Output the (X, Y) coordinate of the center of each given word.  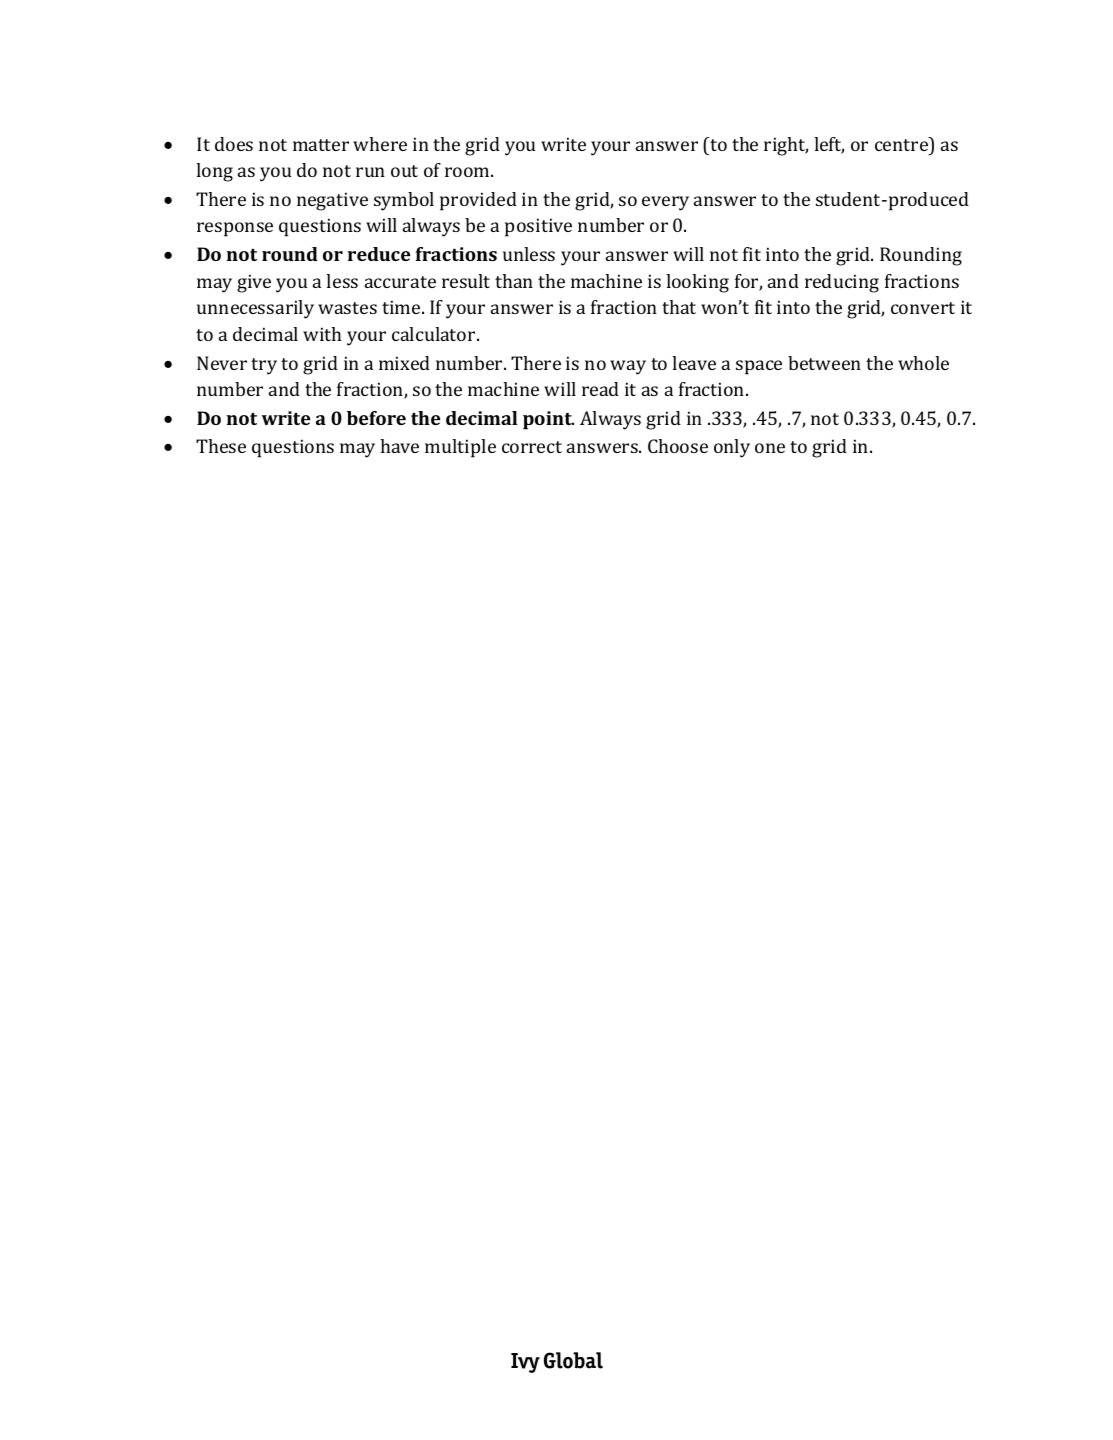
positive (538, 227)
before (376, 418)
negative (332, 201)
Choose (678, 446)
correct (532, 447)
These (221, 446)
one (770, 448)
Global (573, 1360)
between (824, 363)
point (548, 420)
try (264, 366)
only (732, 448)
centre (903, 144)
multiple (460, 448)
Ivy (525, 1363)
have (399, 446)
